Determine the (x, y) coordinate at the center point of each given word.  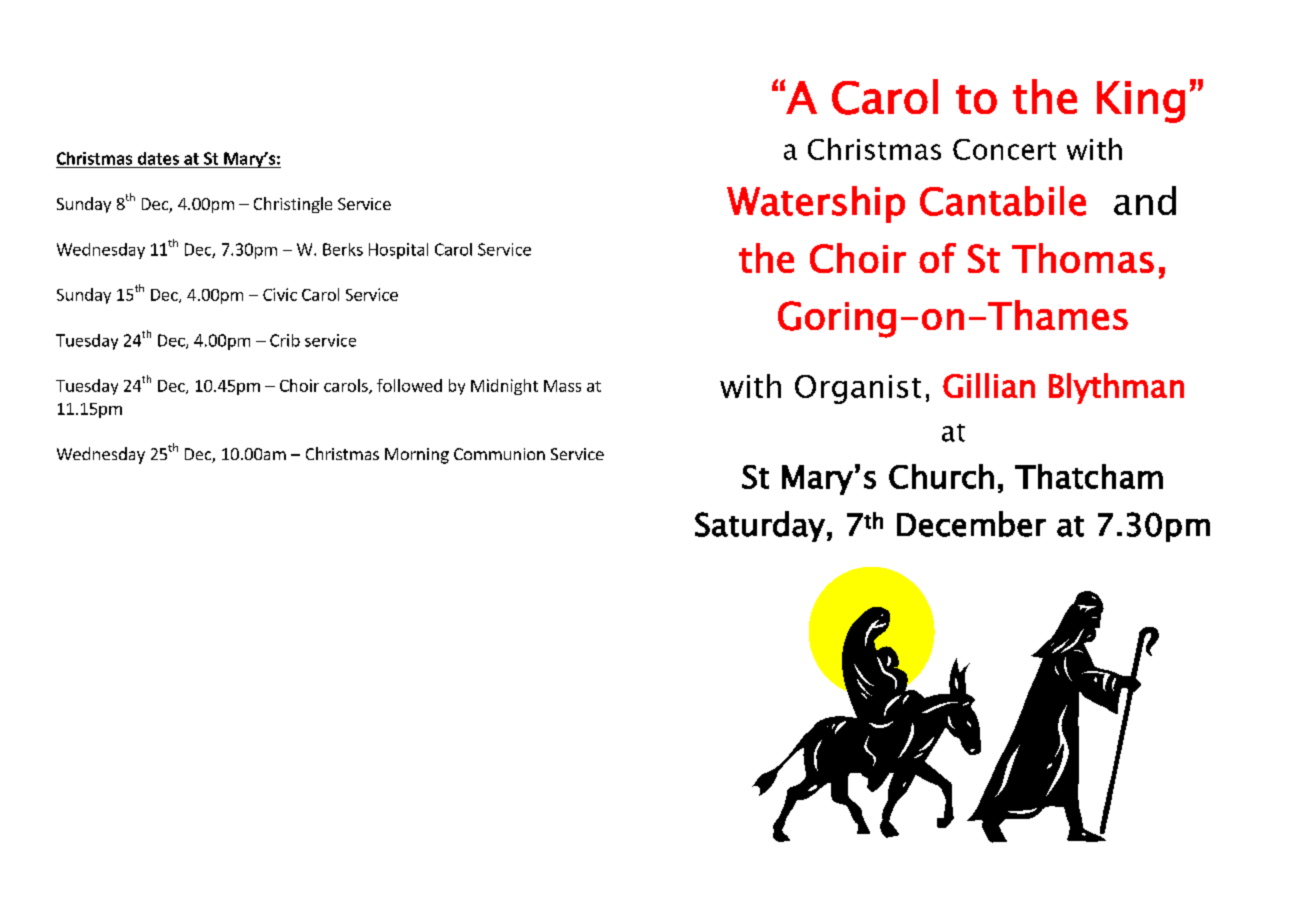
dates (158, 158)
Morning (417, 456)
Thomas (1083, 258)
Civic (280, 294)
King (1141, 102)
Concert (1004, 149)
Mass (562, 386)
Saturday (760, 526)
